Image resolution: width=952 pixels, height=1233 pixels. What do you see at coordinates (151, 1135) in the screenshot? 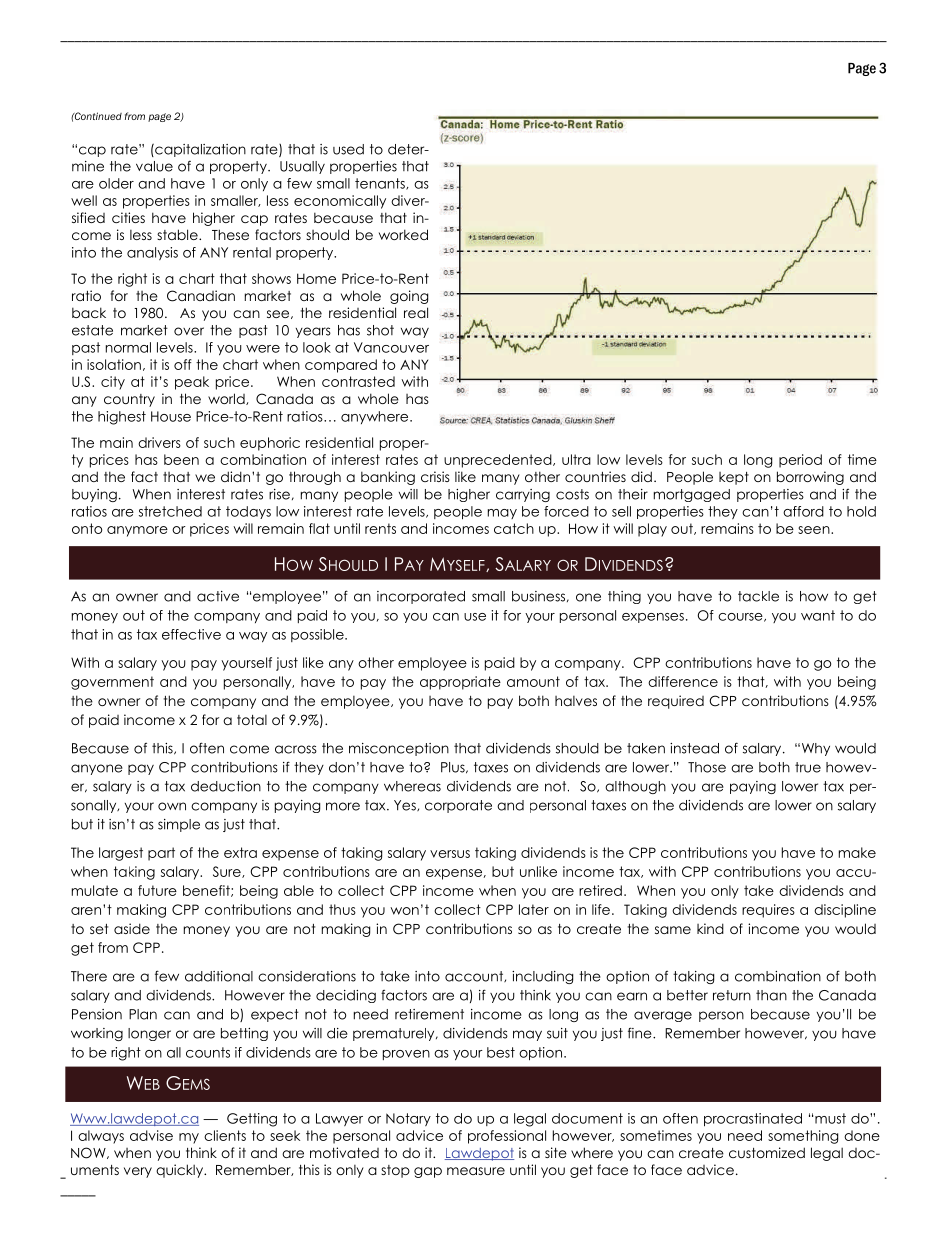
I see `advise` at bounding box center [151, 1135].
